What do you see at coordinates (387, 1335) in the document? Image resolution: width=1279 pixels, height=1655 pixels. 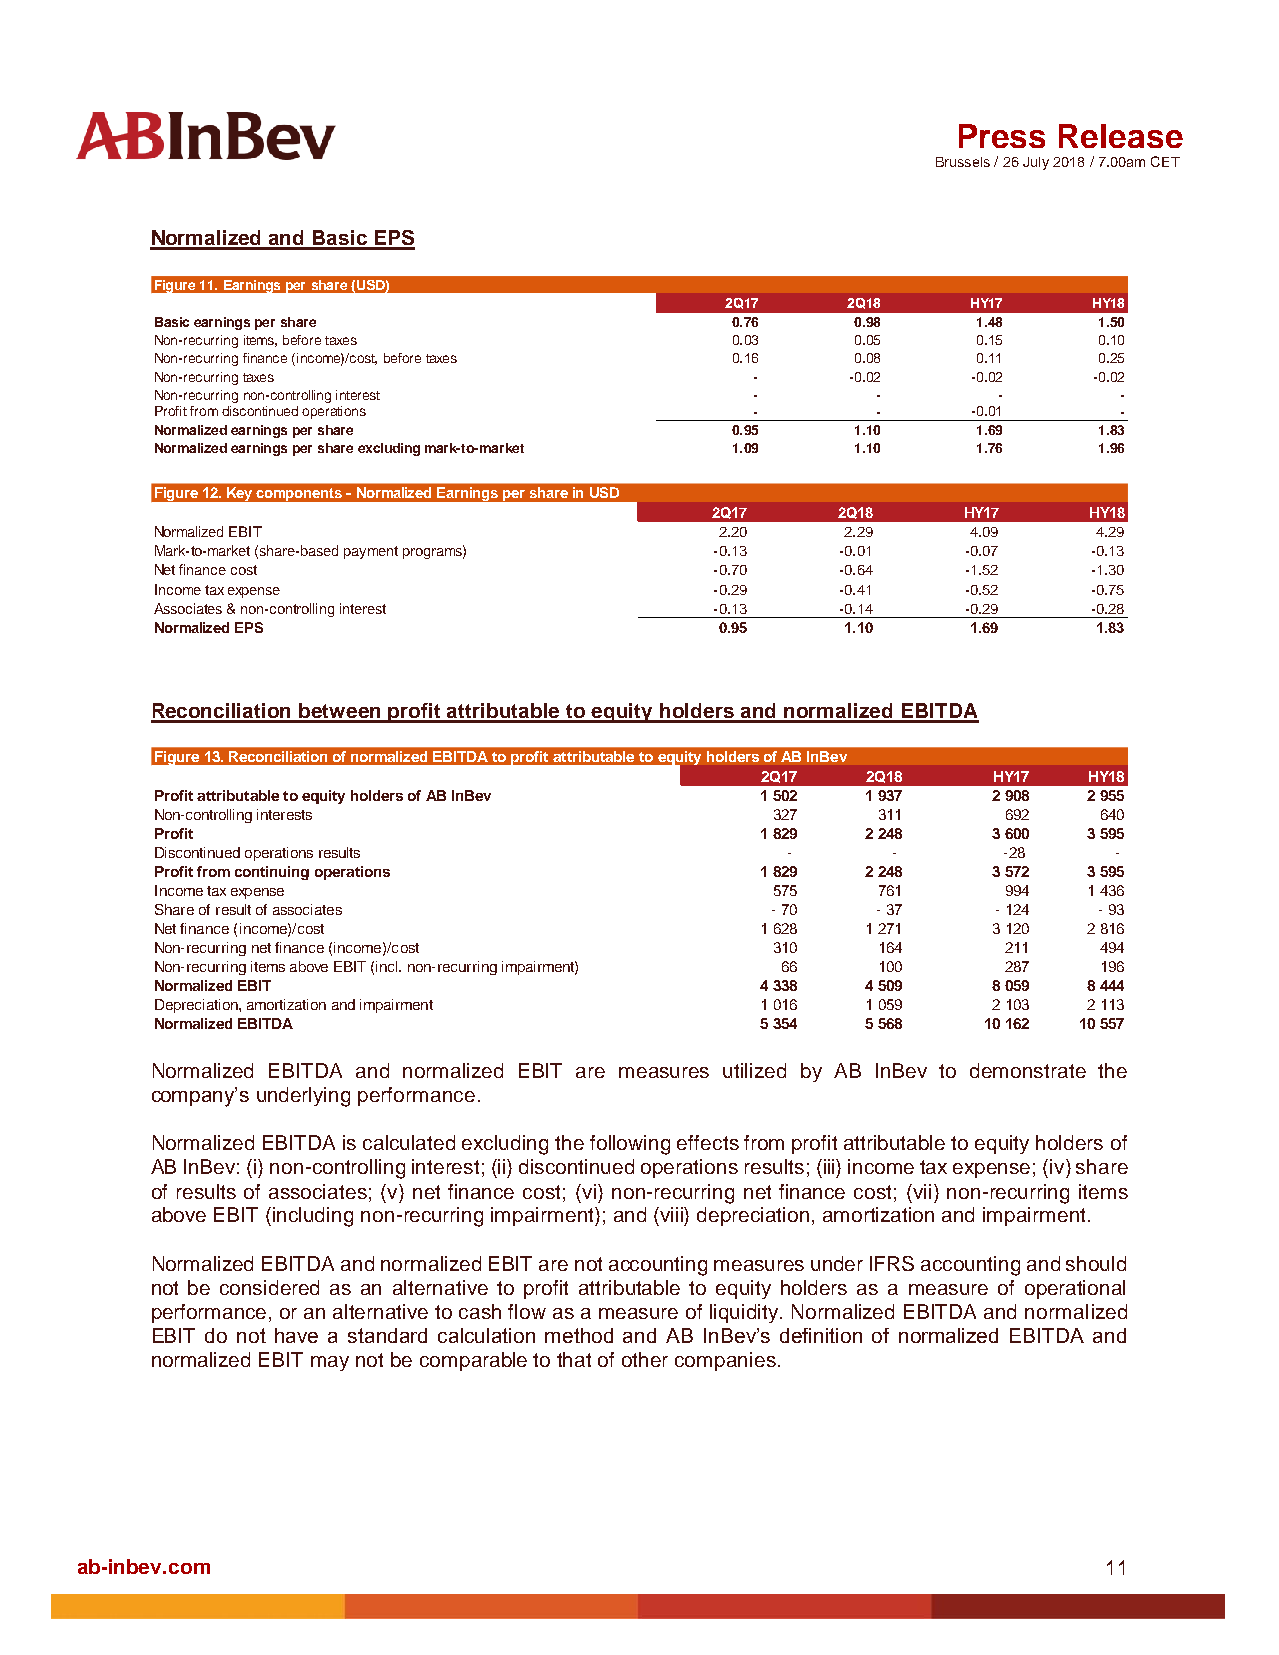 I see `standard` at bounding box center [387, 1335].
